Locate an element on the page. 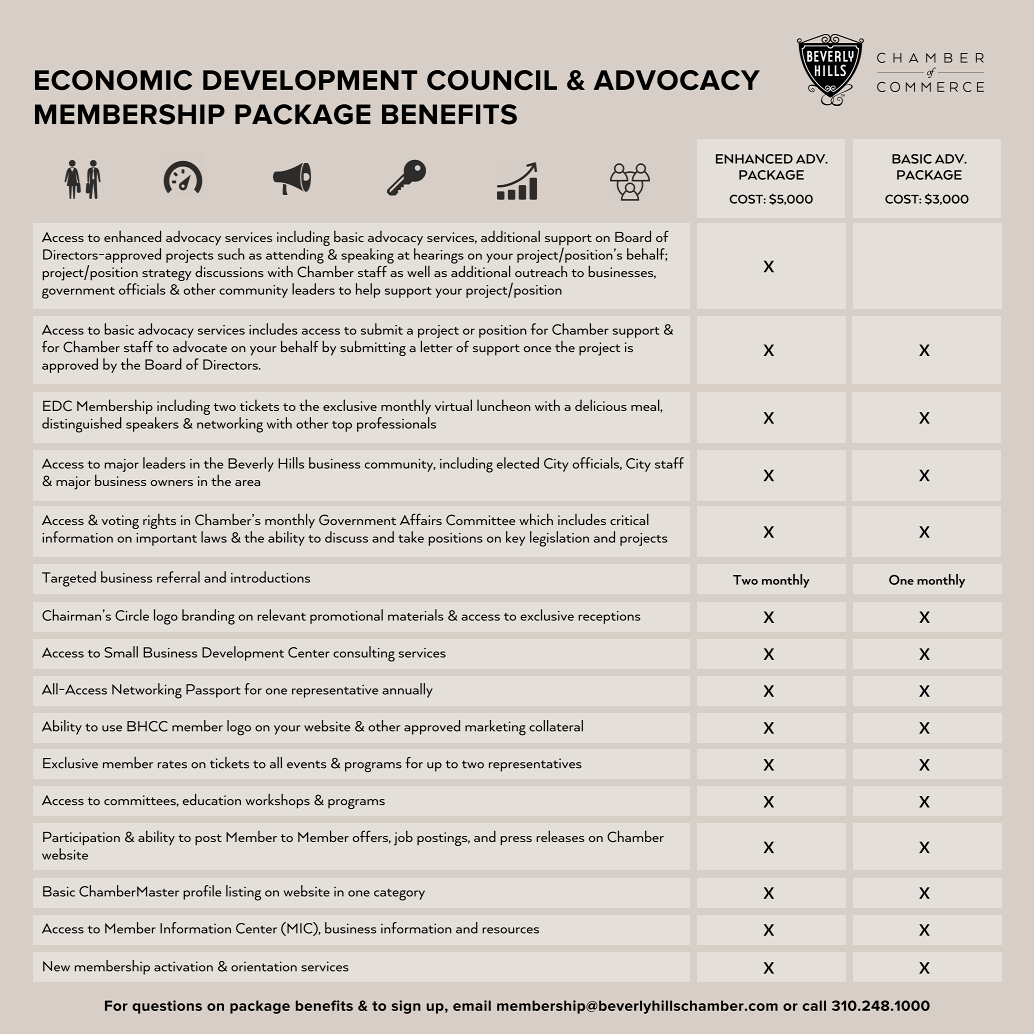 The width and height of the image is (1034, 1034). ECONOMIC is located at coordinates (113, 80).
